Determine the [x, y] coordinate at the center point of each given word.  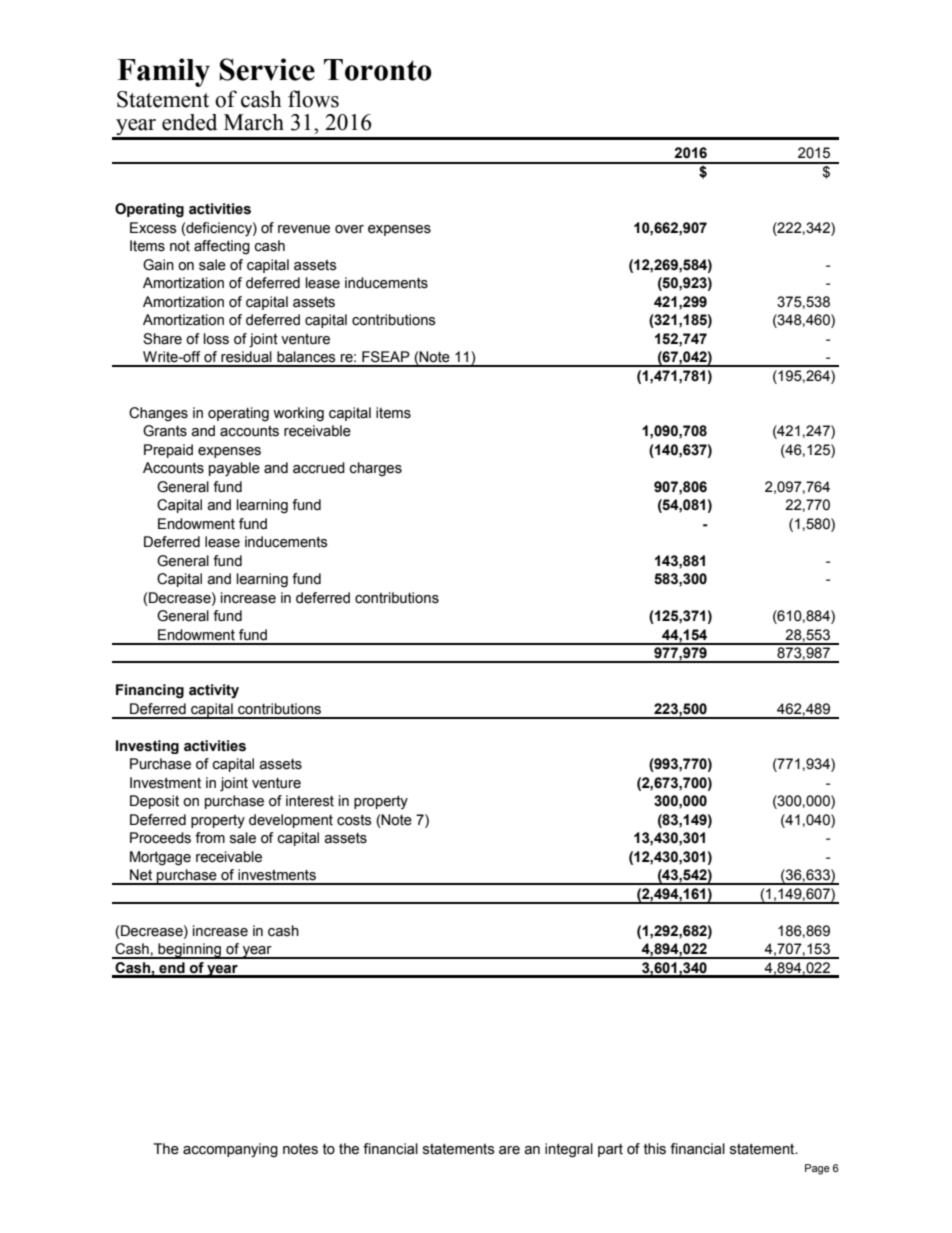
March [254, 122]
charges [376, 469]
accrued [319, 468]
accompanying [230, 1150]
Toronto [378, 70]
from [210, 838]
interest [310, 801]
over [349, 229]
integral [569, 1150]
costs [354, 820]
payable [234, 469]
